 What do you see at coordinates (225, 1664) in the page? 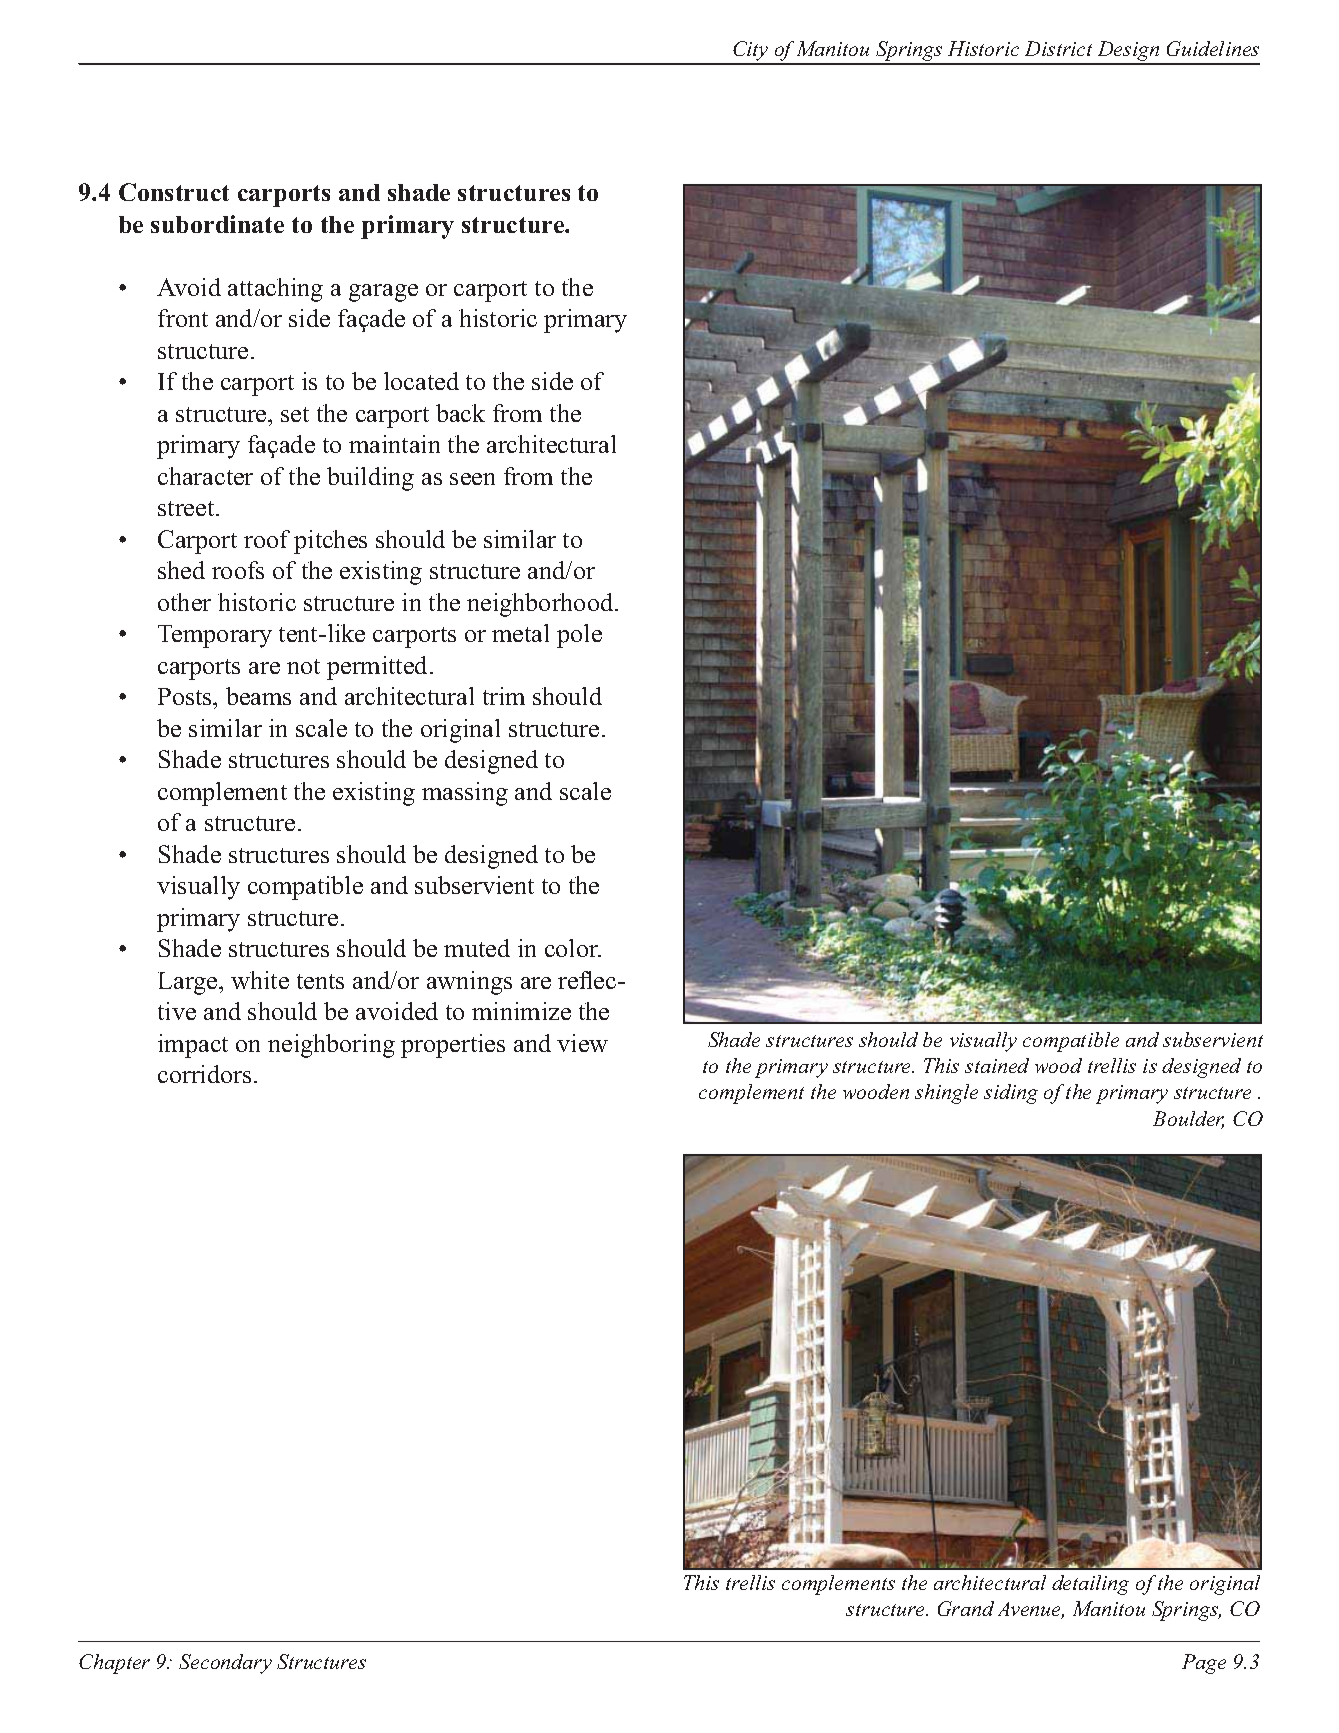
I see `Secondary` at bounding box center [225, 1664].
